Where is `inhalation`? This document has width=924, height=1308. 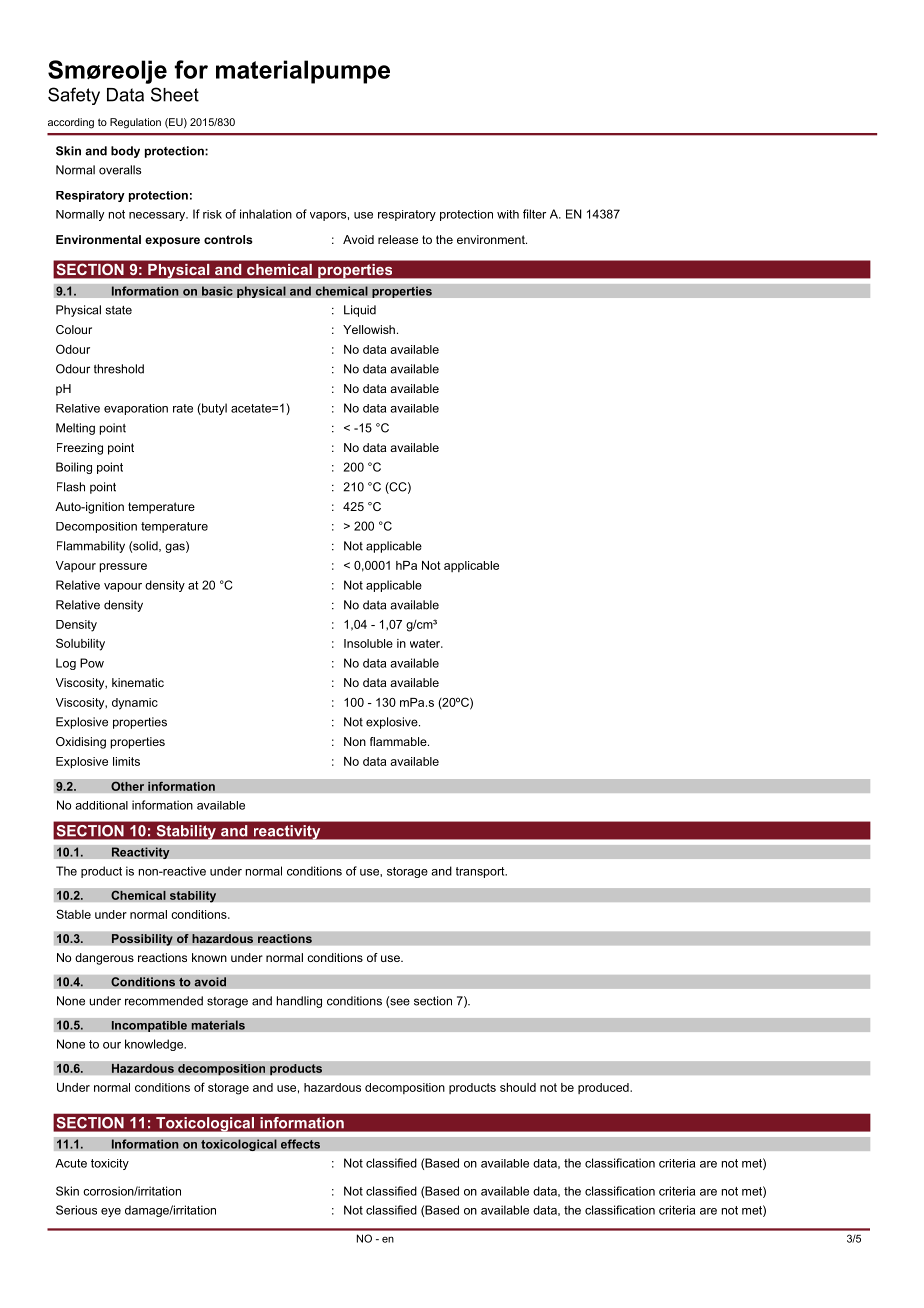
inhalation is located at coordinates (266, 214).
